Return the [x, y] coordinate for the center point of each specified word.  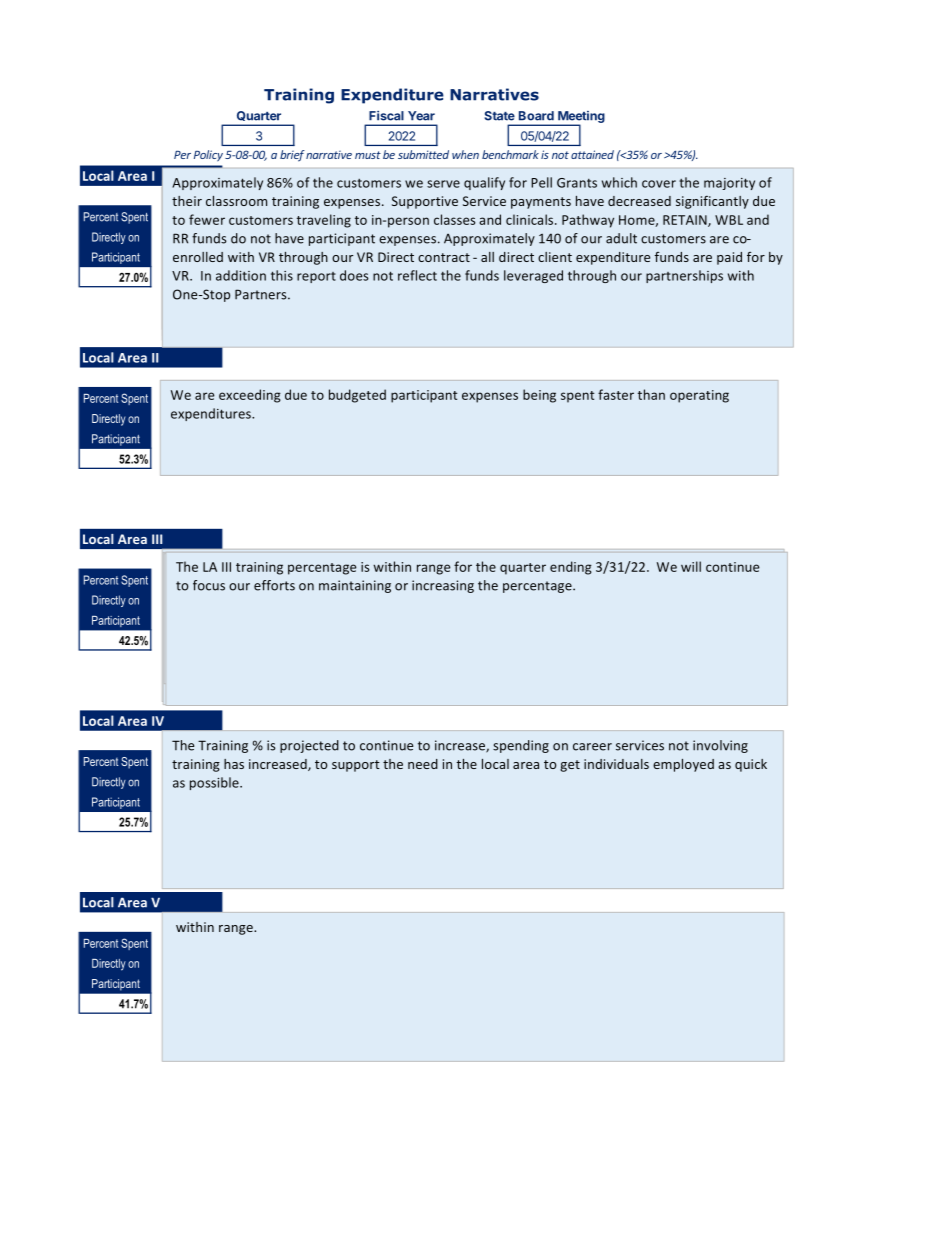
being [539, 396]
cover [659, 184]
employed [683, 765]
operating [699, 396]
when [465, 154]
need [423, 764]
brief [292, 156]
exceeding [250, 396]
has [234, 764]
